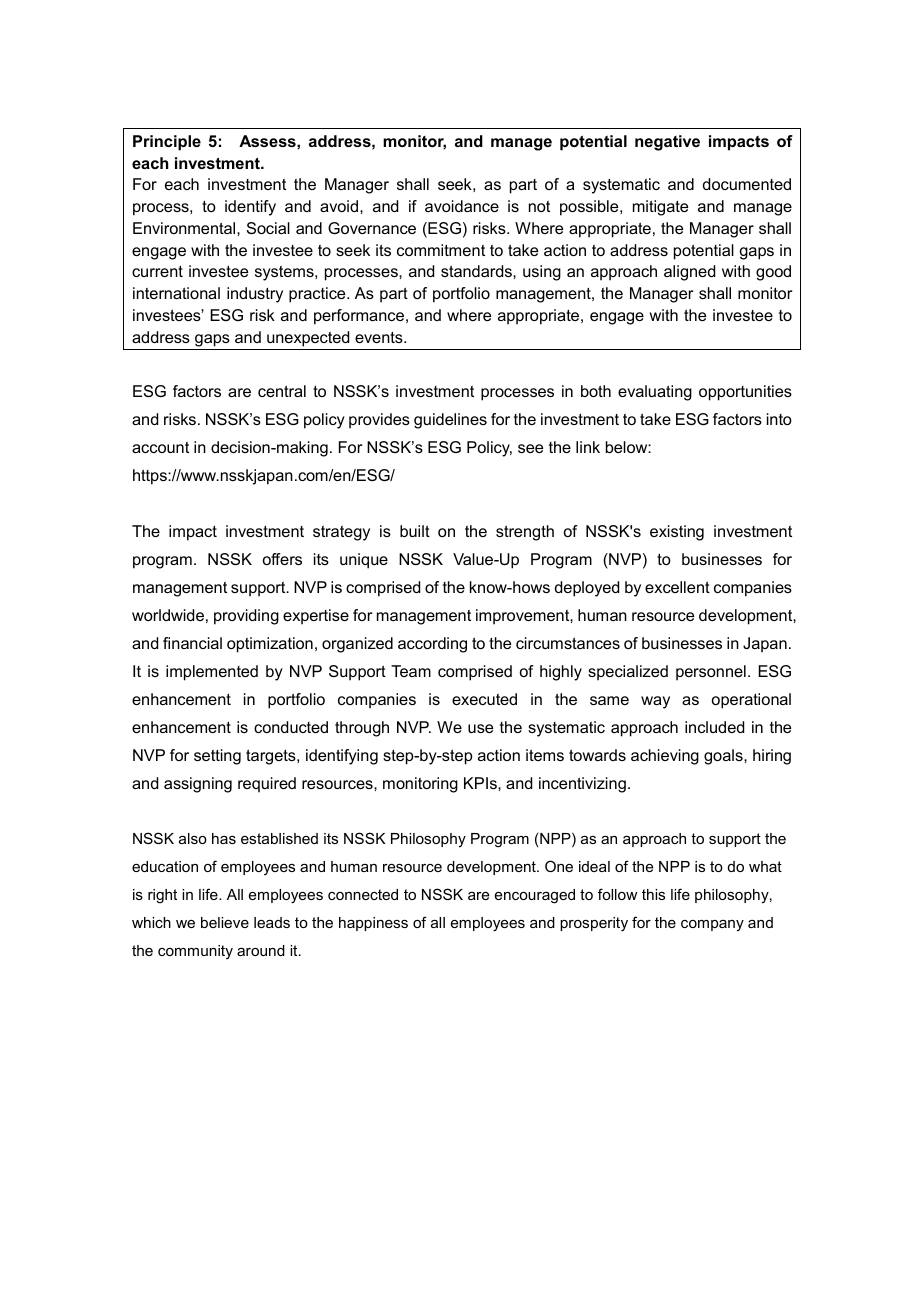 The height and width of the document is (1308, 924). What do you see at coordinates (539, 206) in the document?
I see `not` at bounding box center [539, 206].
